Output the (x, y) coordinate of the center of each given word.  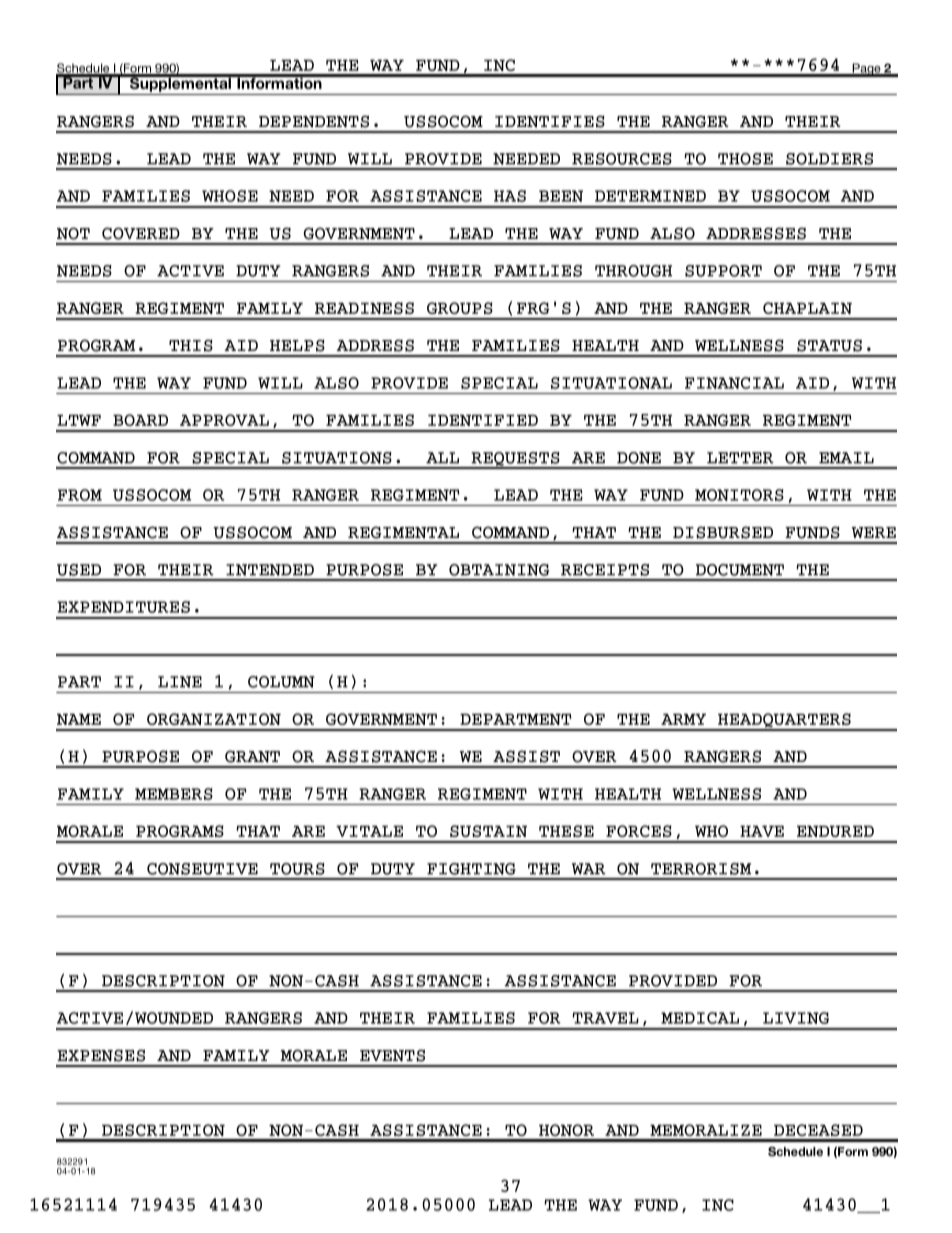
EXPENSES (101, 1055)
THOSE (745, 159)
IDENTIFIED (483, 420)
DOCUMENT (740, 570)
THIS (191, 345)
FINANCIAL (734, 383)
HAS (510, 196)
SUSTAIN (488, 831)
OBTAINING (499, 570)
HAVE (762, 831)
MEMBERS (174, 794)
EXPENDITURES (123, 607)
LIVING (796, 1018)
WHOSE (230, 196)
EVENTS (392, 1055)
